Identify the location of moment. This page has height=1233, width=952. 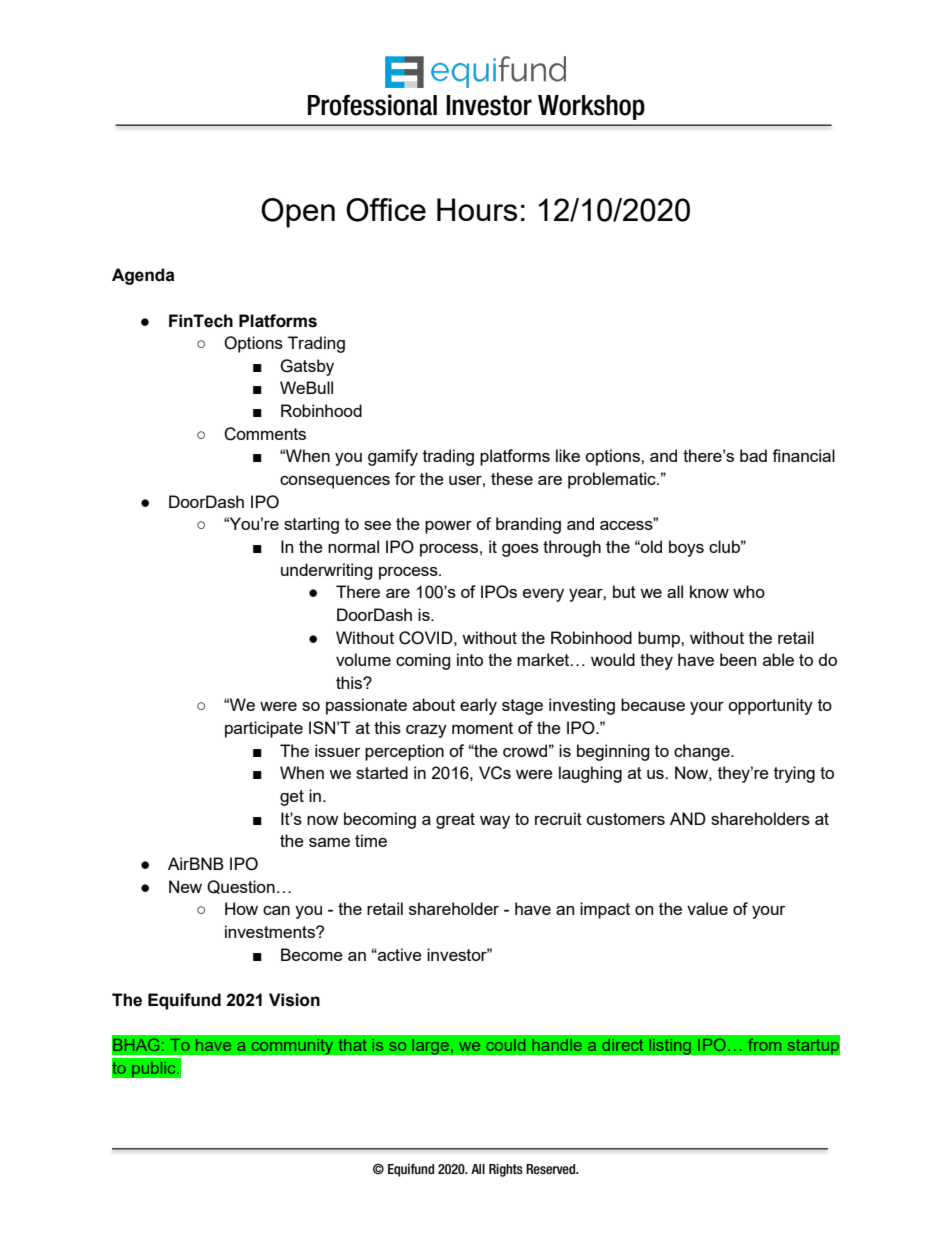
(482, 728).
